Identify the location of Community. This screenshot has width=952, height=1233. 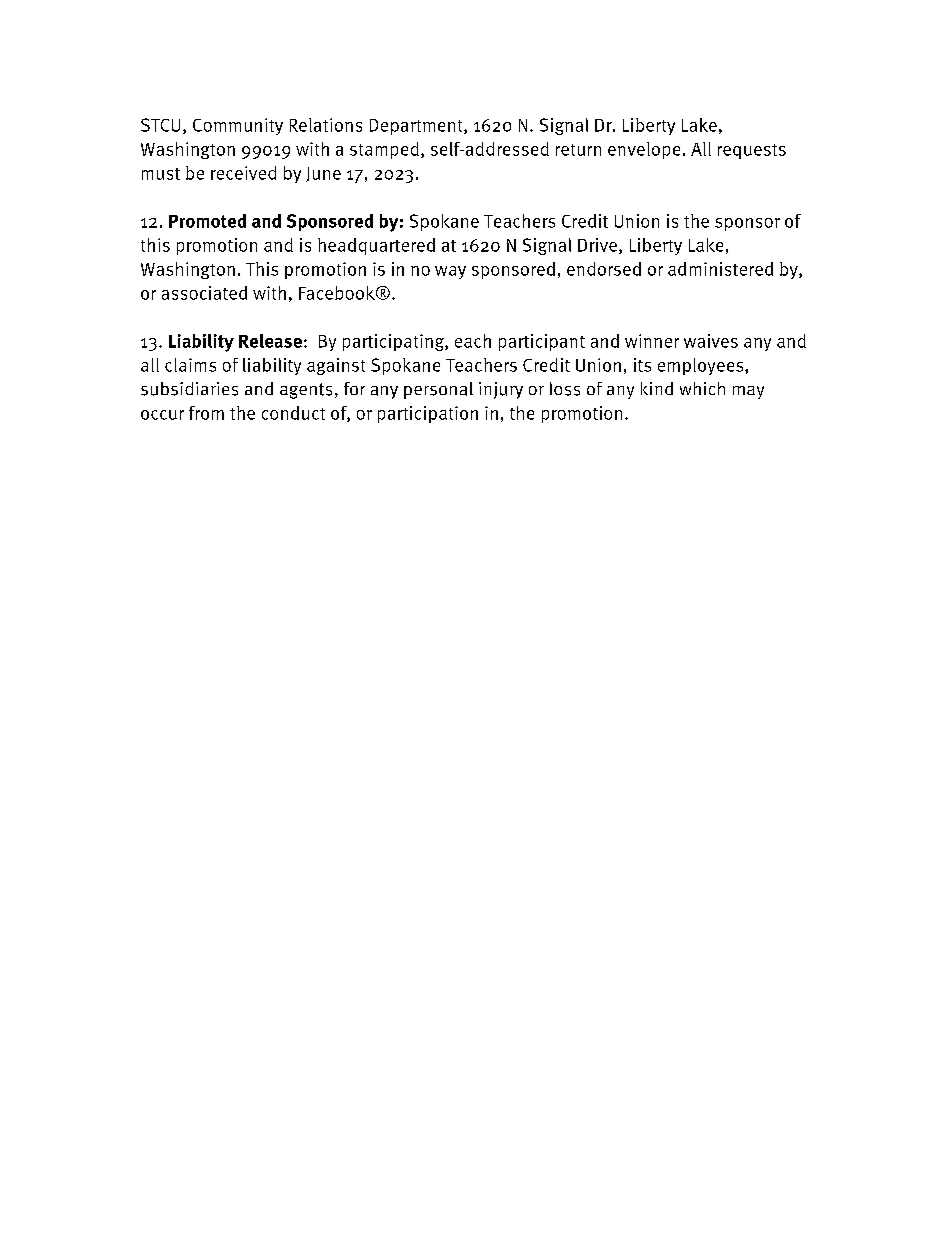
(238, 126).
